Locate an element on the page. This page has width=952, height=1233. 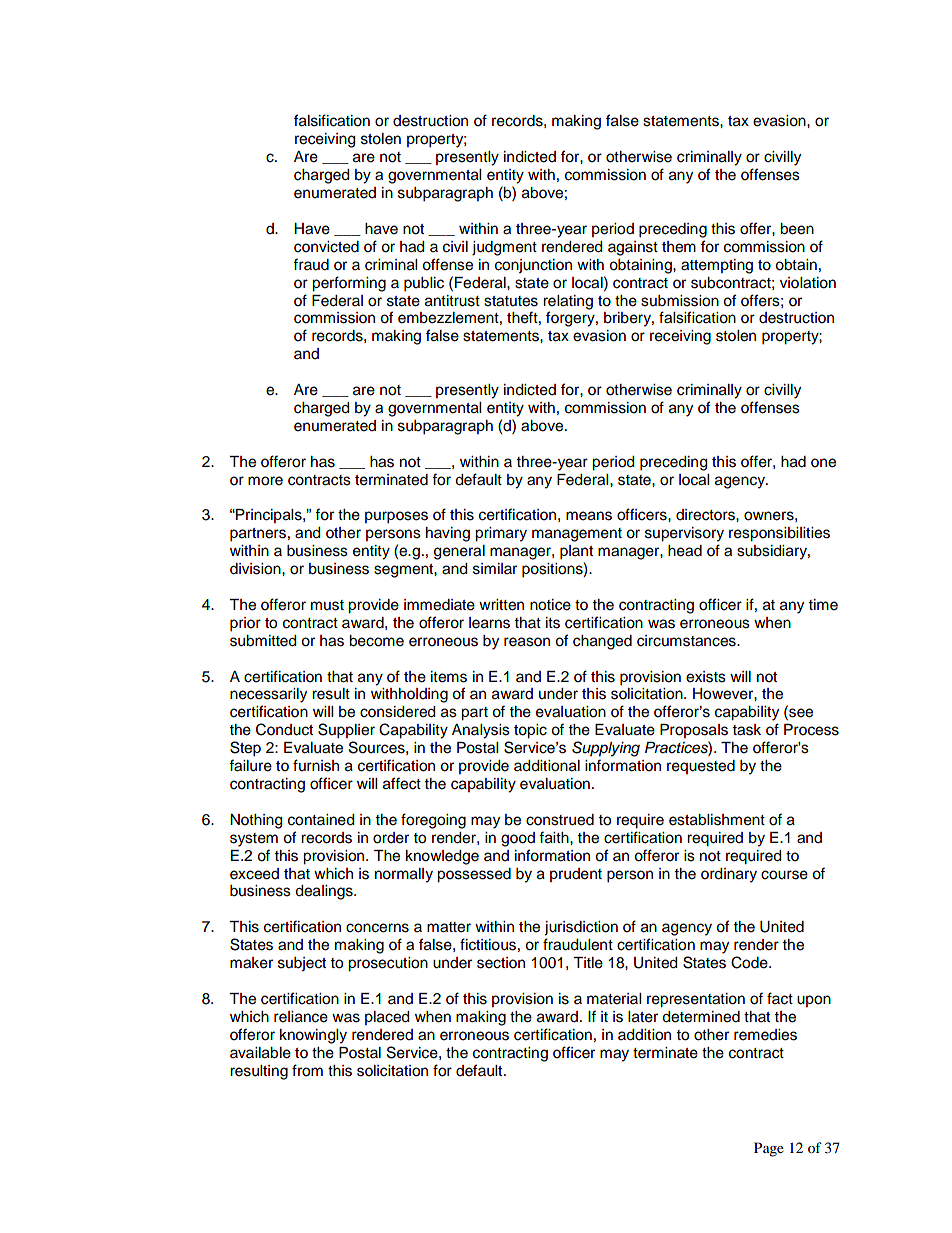
directors is located at coordinates (706, 515).
